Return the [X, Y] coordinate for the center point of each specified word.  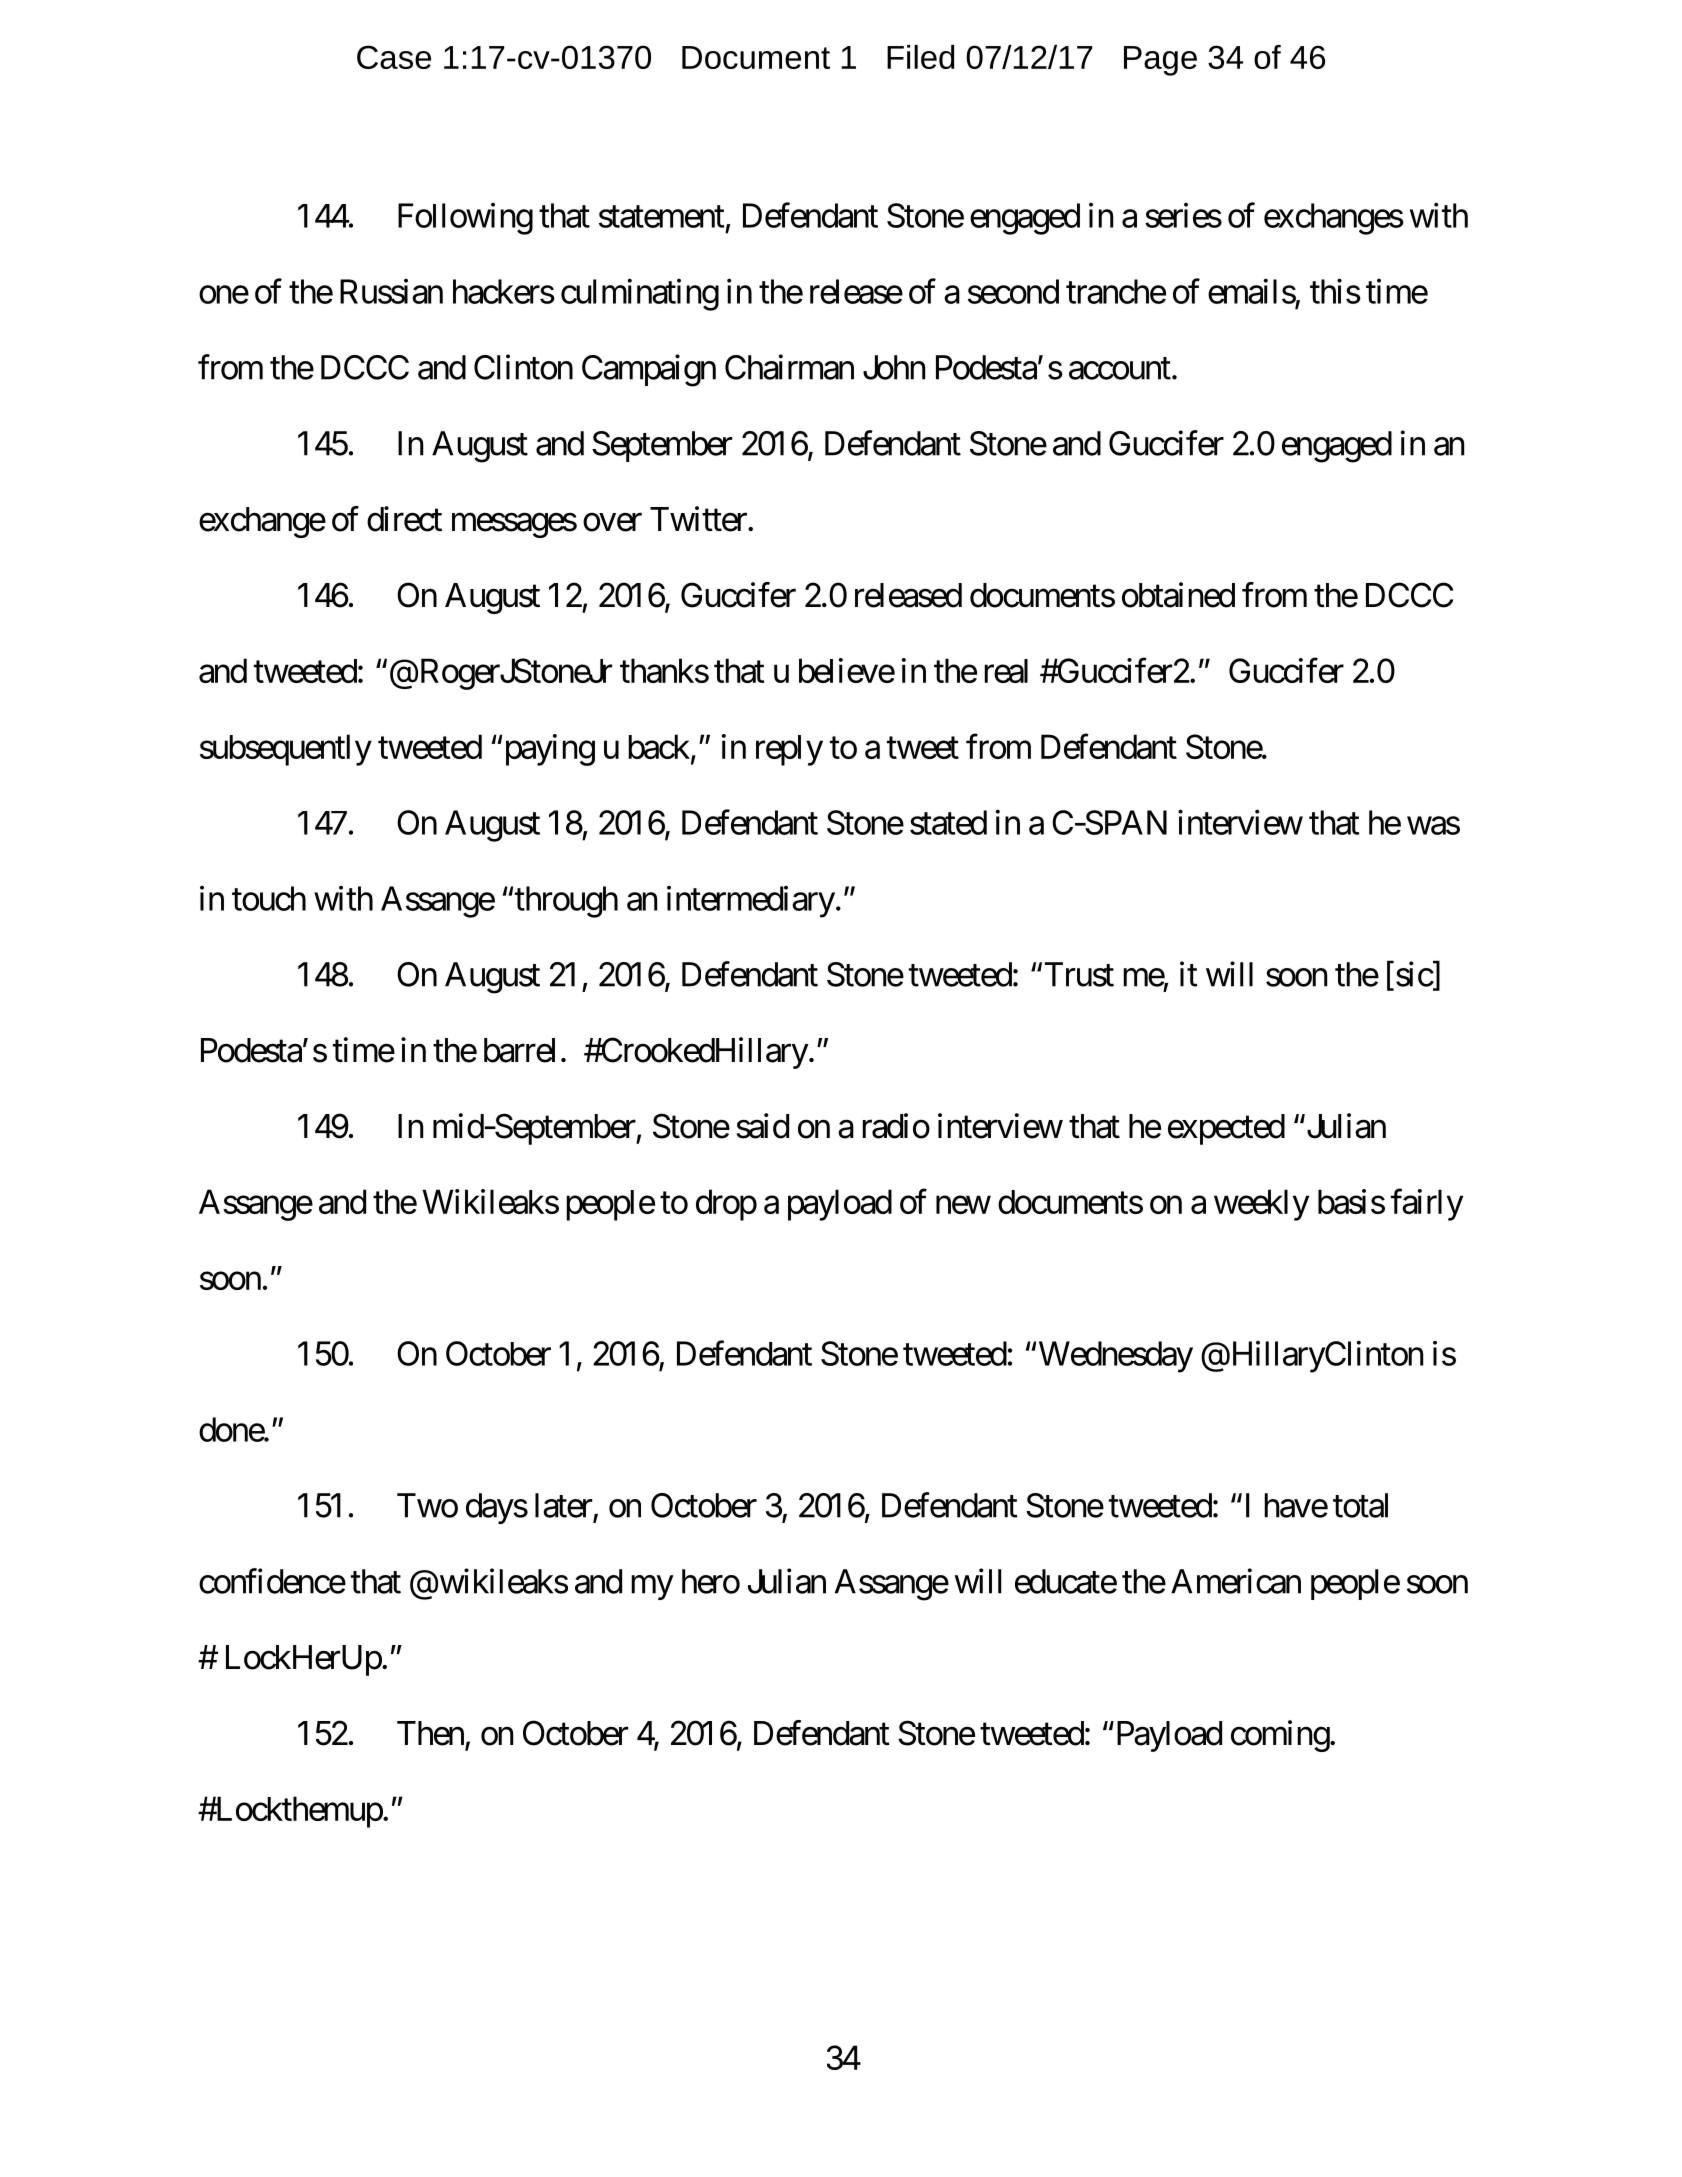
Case [394, 57]
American [1236, 1581]
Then [430, 1733]
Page [1160, 61]
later [563, 1505]
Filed [920, 57]
